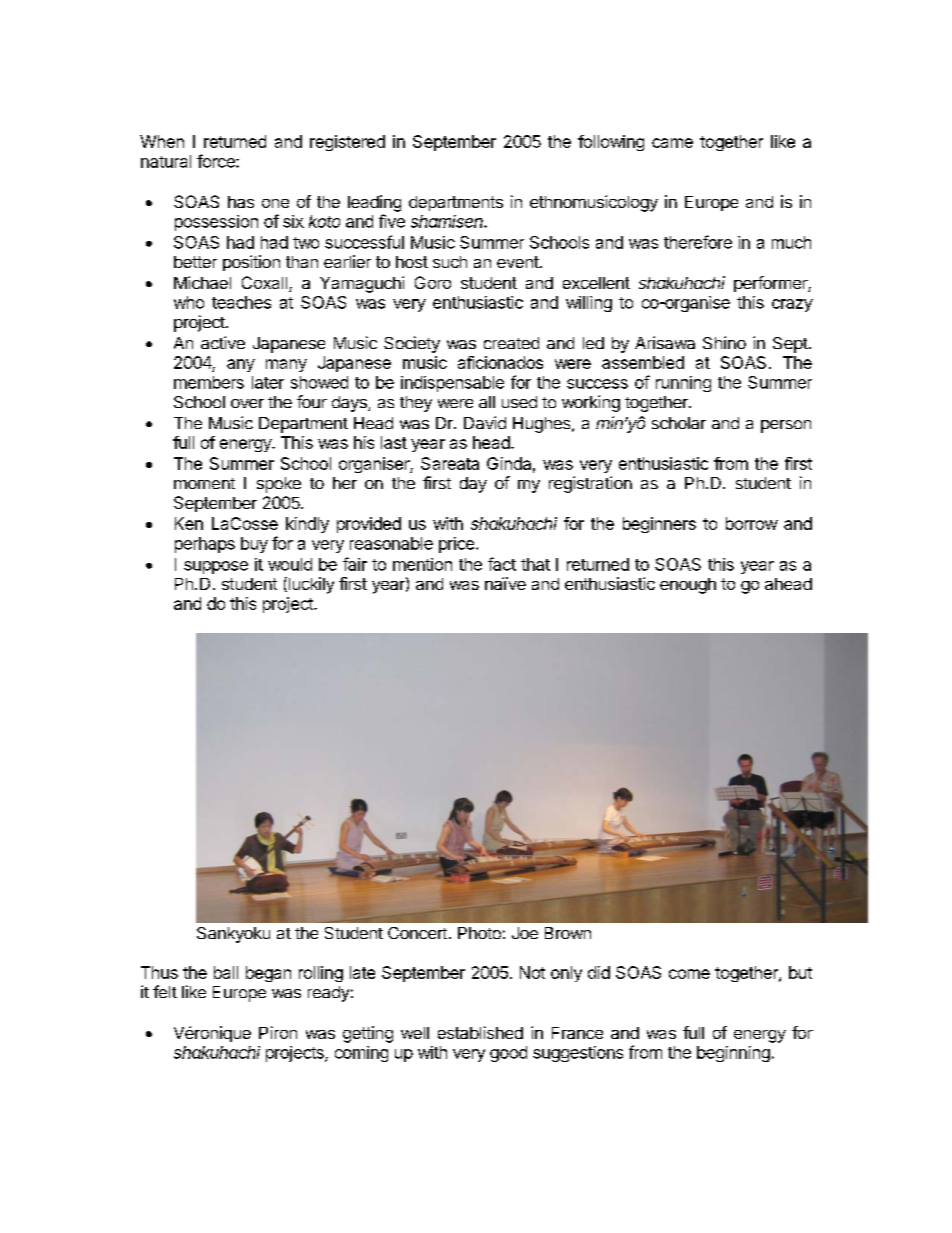 The width and height of the screenshot is (952, 1233). Describe the element at coordinates (226, 972) in the screenshot. I see `ball` at that location.
